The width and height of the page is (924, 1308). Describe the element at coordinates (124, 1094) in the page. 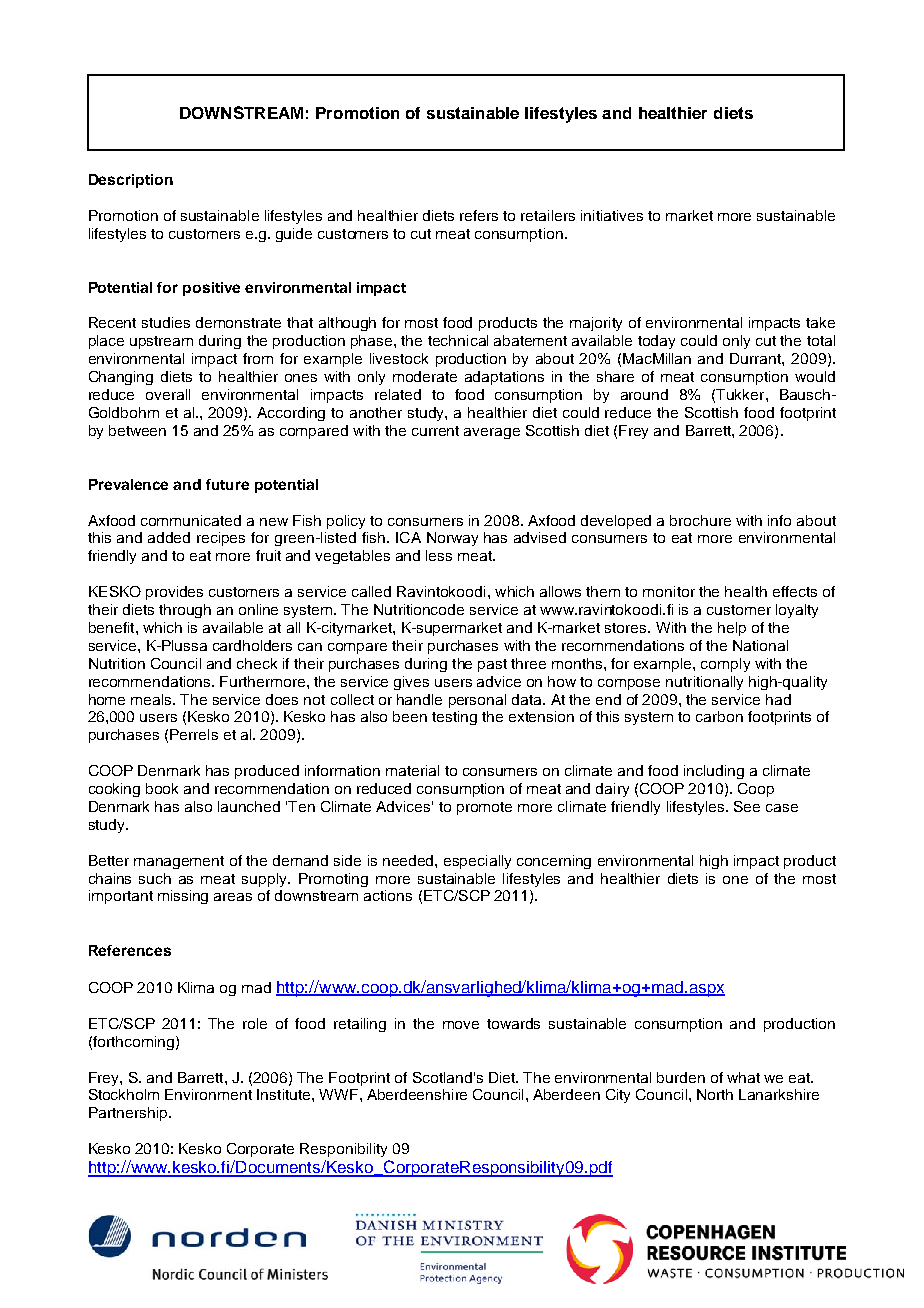

I see `Stockholm` at that location.
